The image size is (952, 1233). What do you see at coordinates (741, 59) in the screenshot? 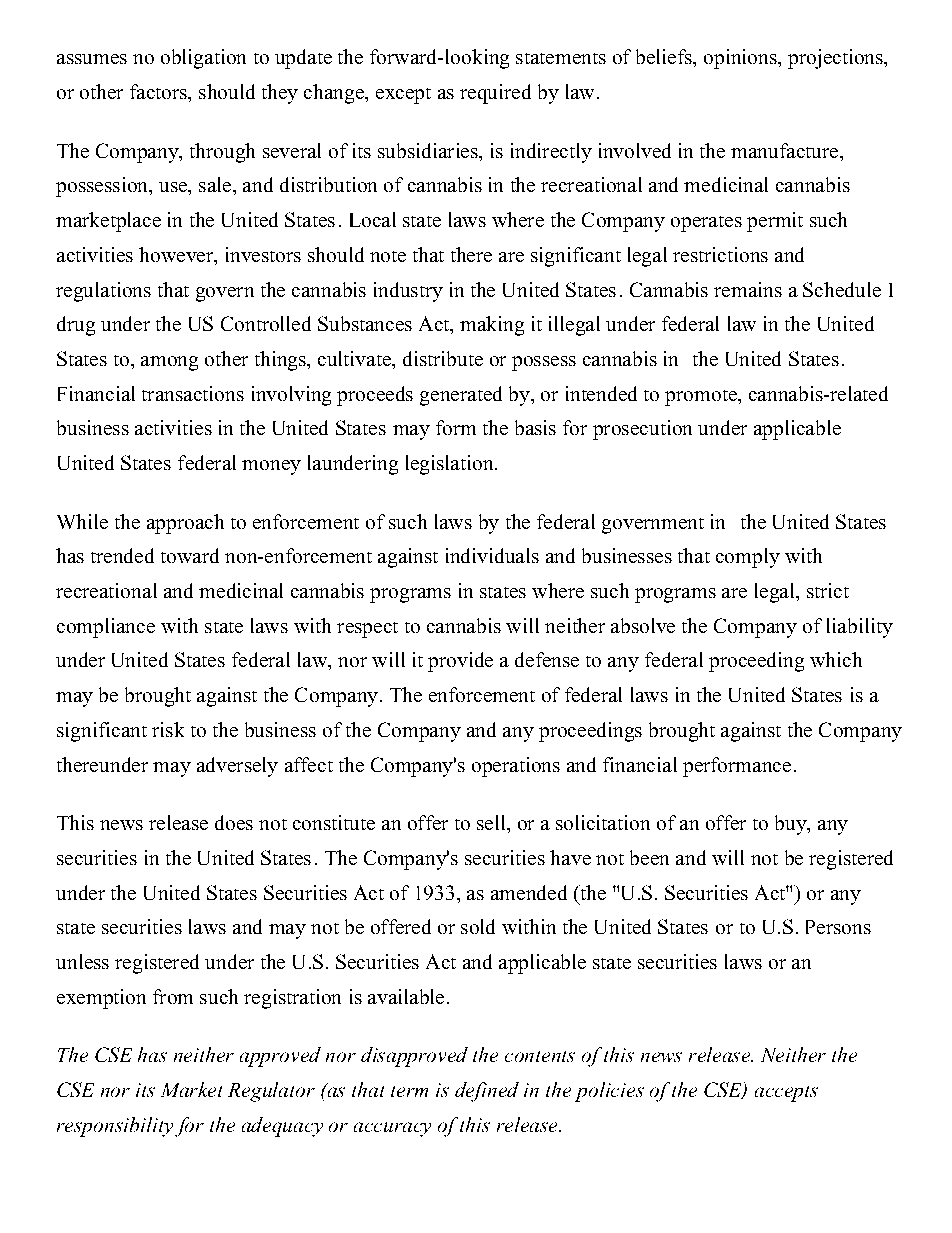
I see `opinions` at bounding box center [741, 59].
